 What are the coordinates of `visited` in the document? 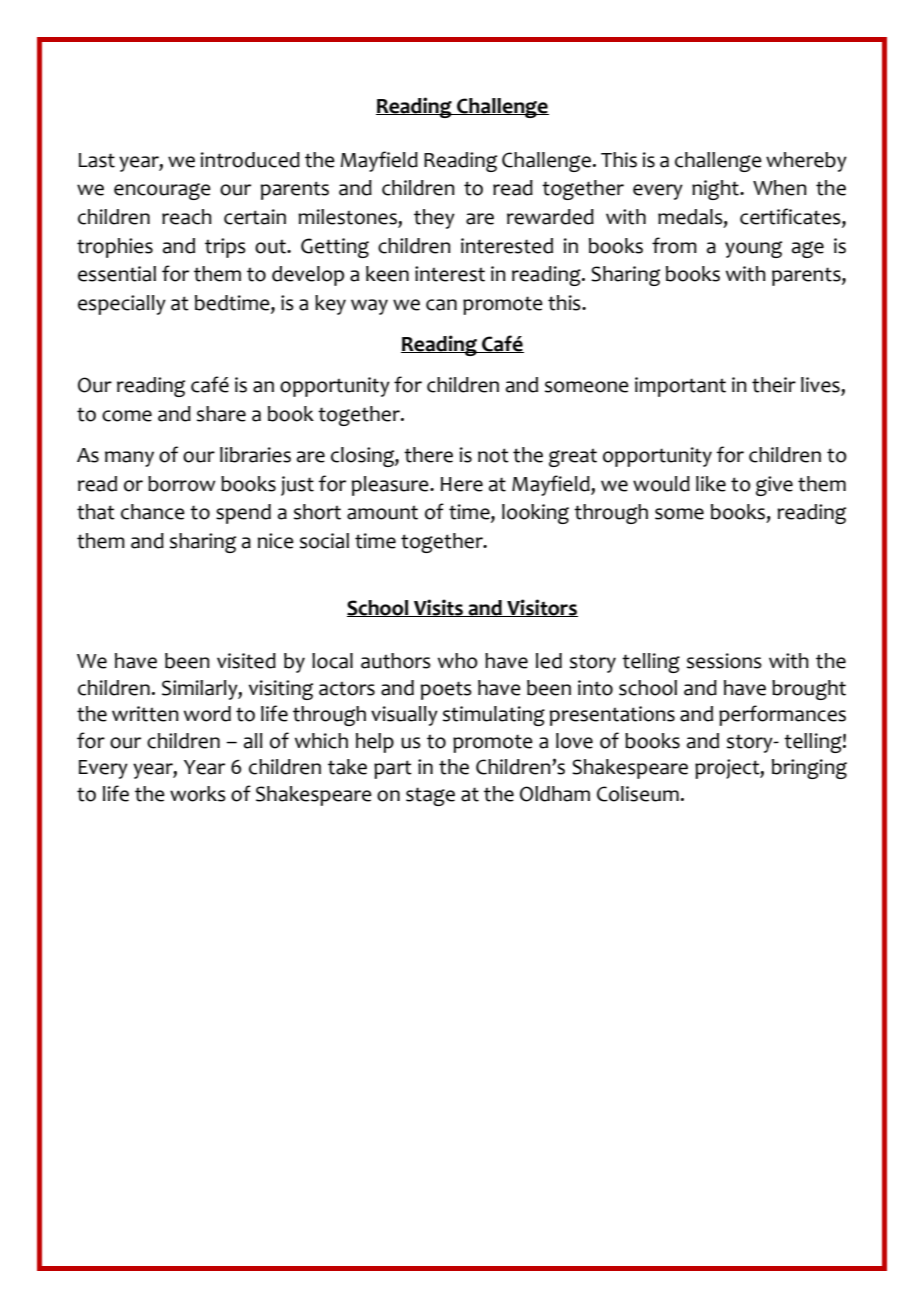 It's located at (246, 661).
